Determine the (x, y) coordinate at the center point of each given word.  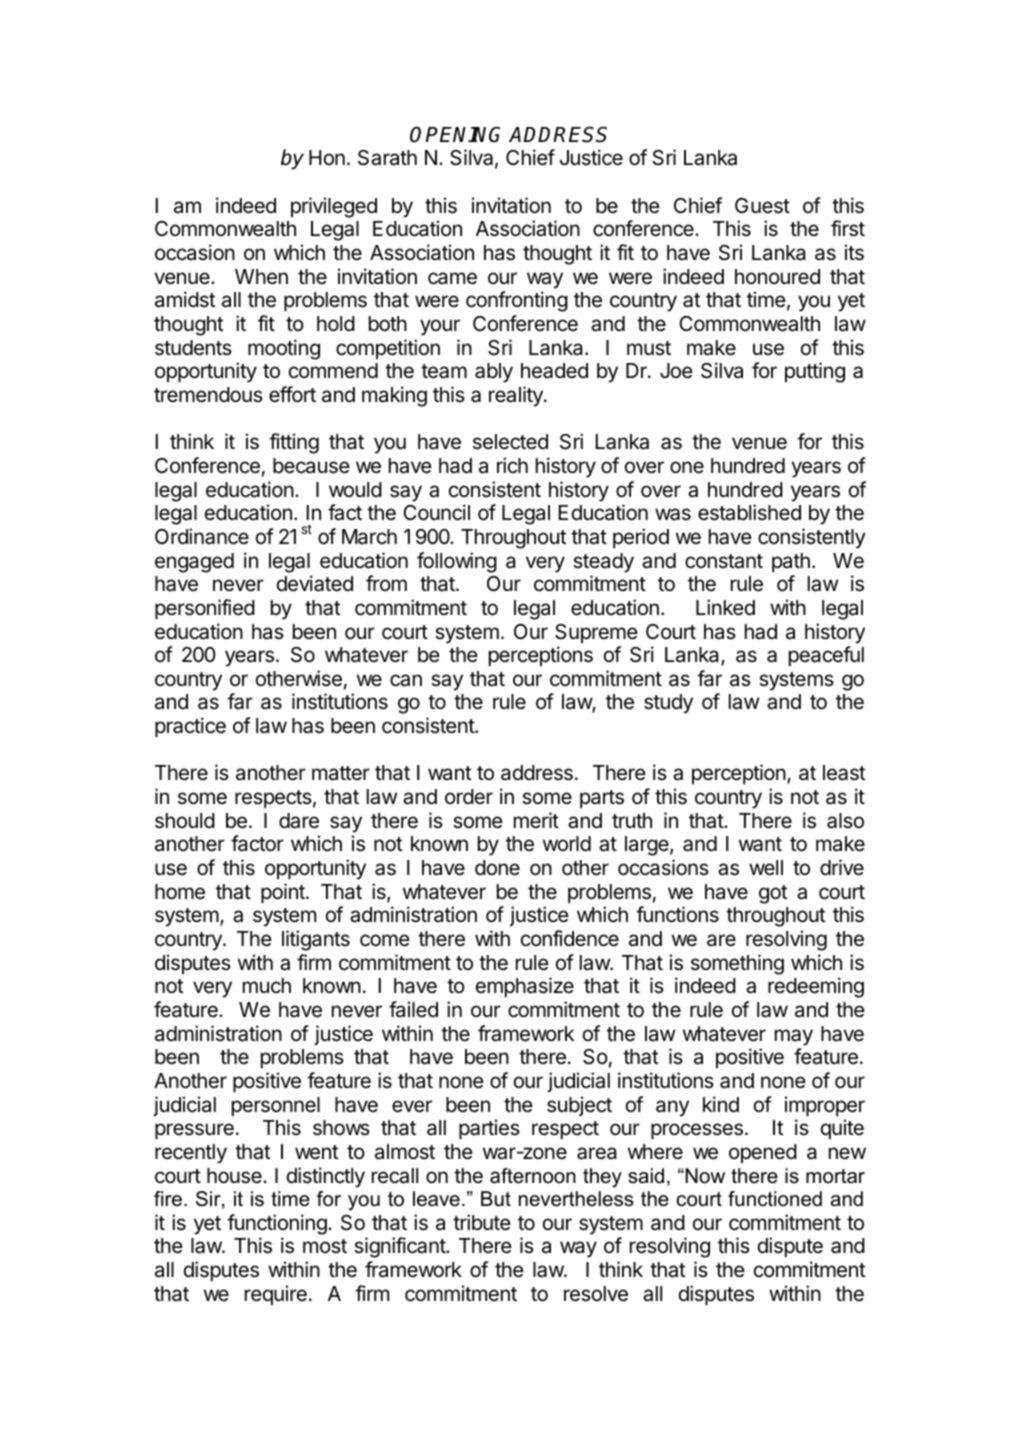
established (749, 512)
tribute (482, 1222)
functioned (775, 1199)
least (844, 773)
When (261, 277)
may (794, 1037)
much (267, 986)
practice (190, 727)
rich (512, 465)
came (452, 278)
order (469, 797)
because (311, 466)
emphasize (525, 987)
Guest (762, 206)
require (276, 1295)
